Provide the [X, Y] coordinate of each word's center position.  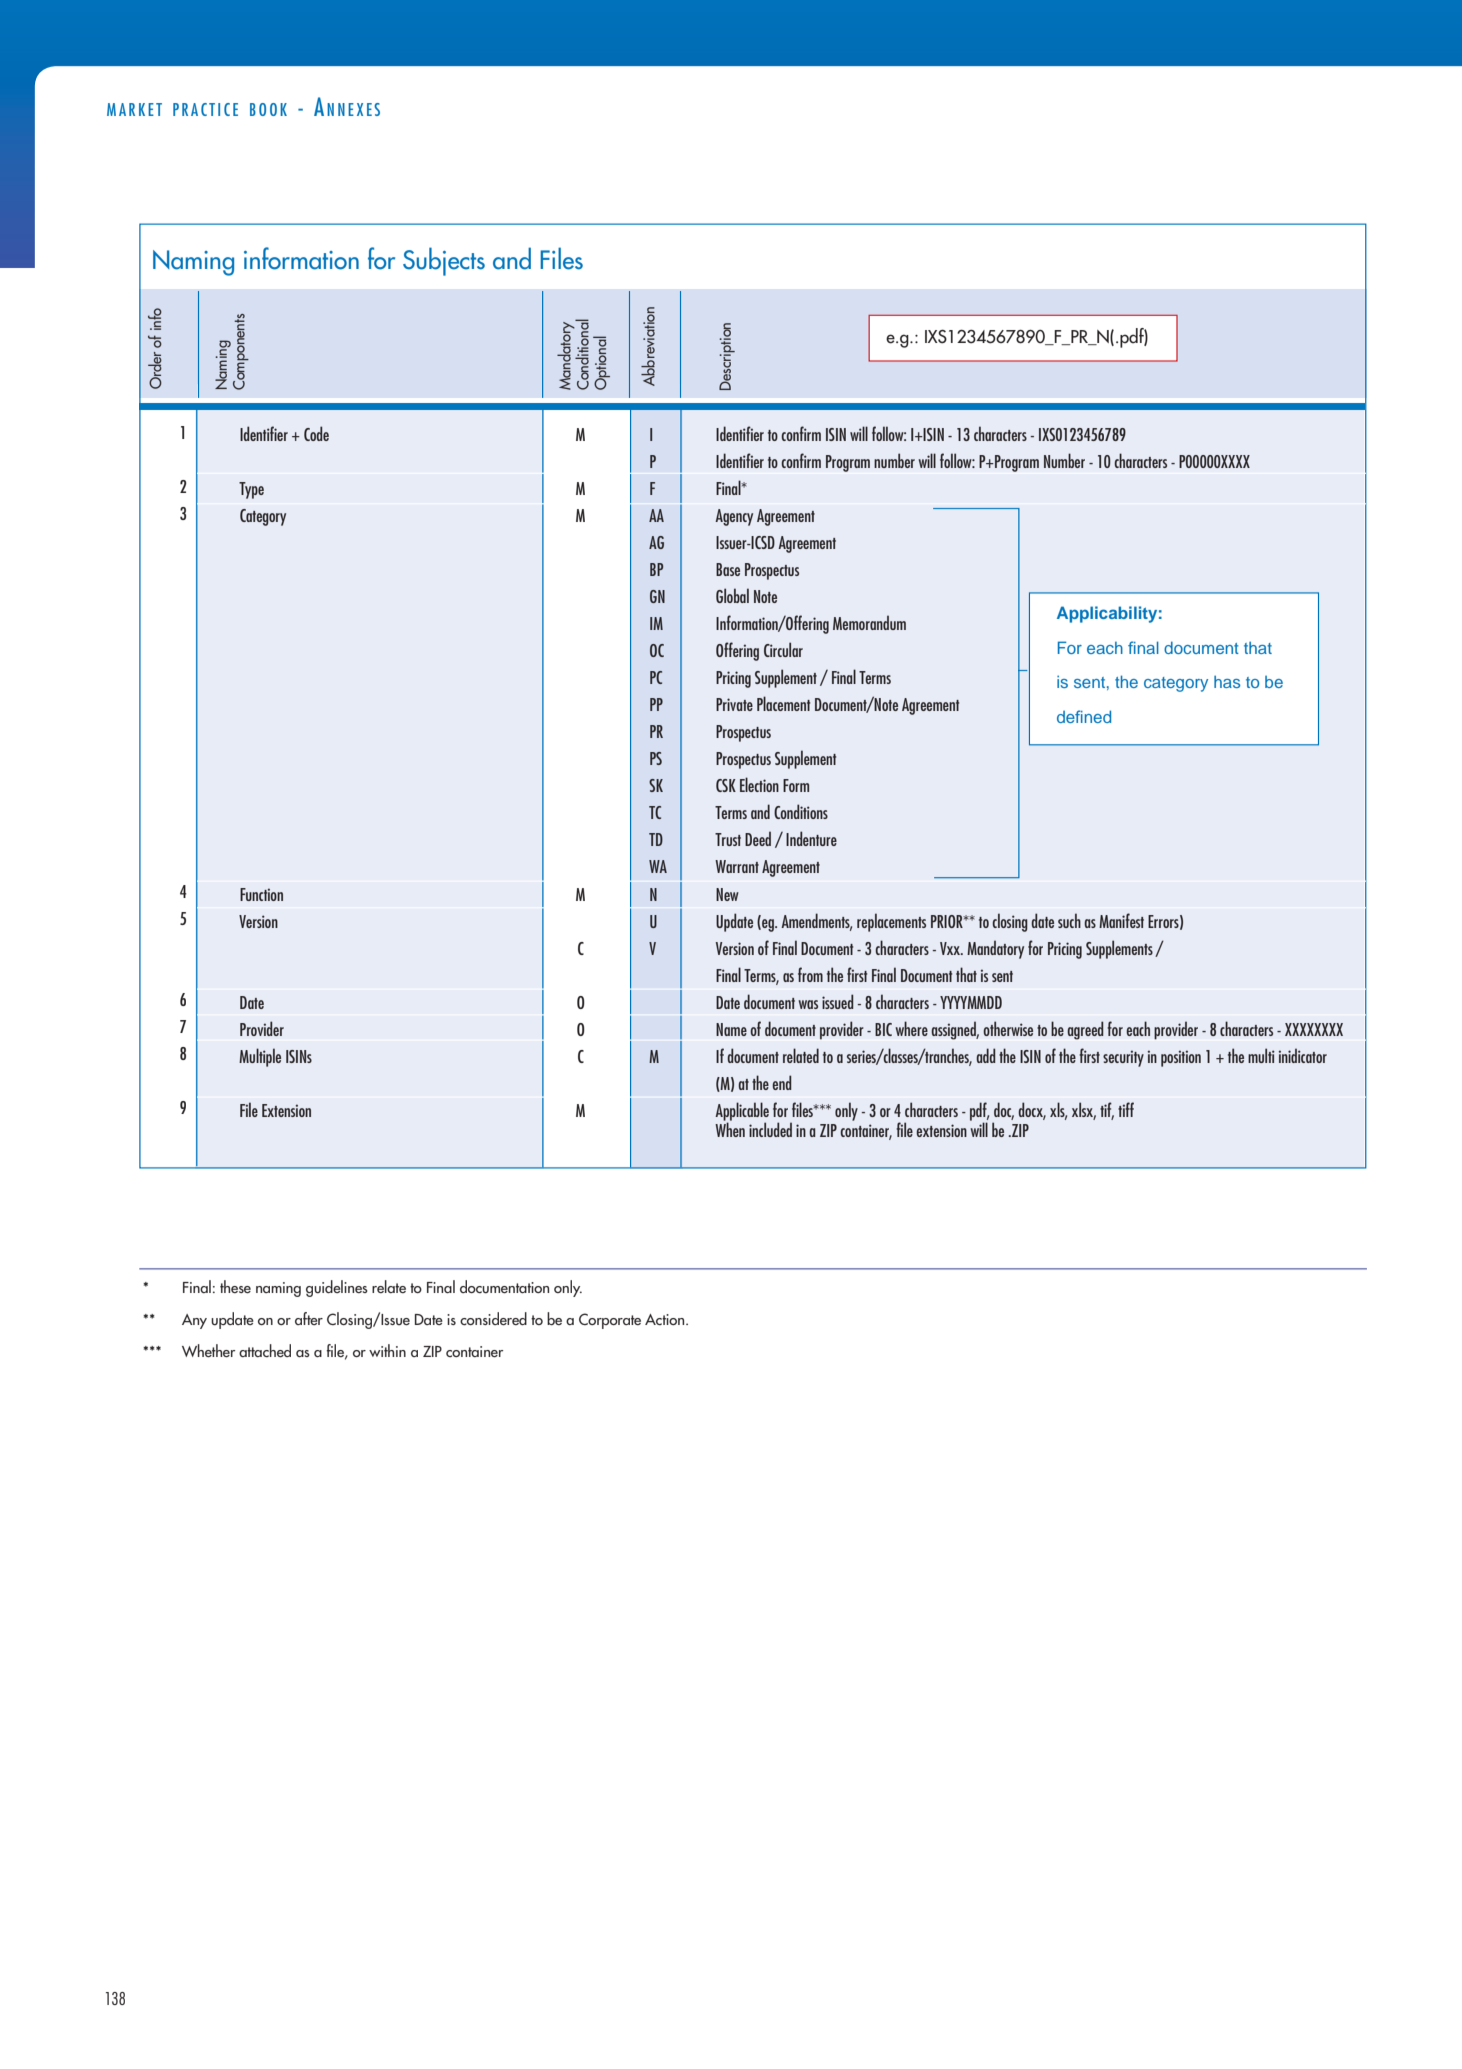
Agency [734, 517]
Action [666, 1319]
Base [728, 569]
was [808, 1004]
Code [316, 433]
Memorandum [869, 622]
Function [261, 894]
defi [1070, 716]
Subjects [444, 261]
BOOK [268, 109]
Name [731, 1029]
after [309, 1318]
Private [734, 704]
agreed [1085, 1030]
